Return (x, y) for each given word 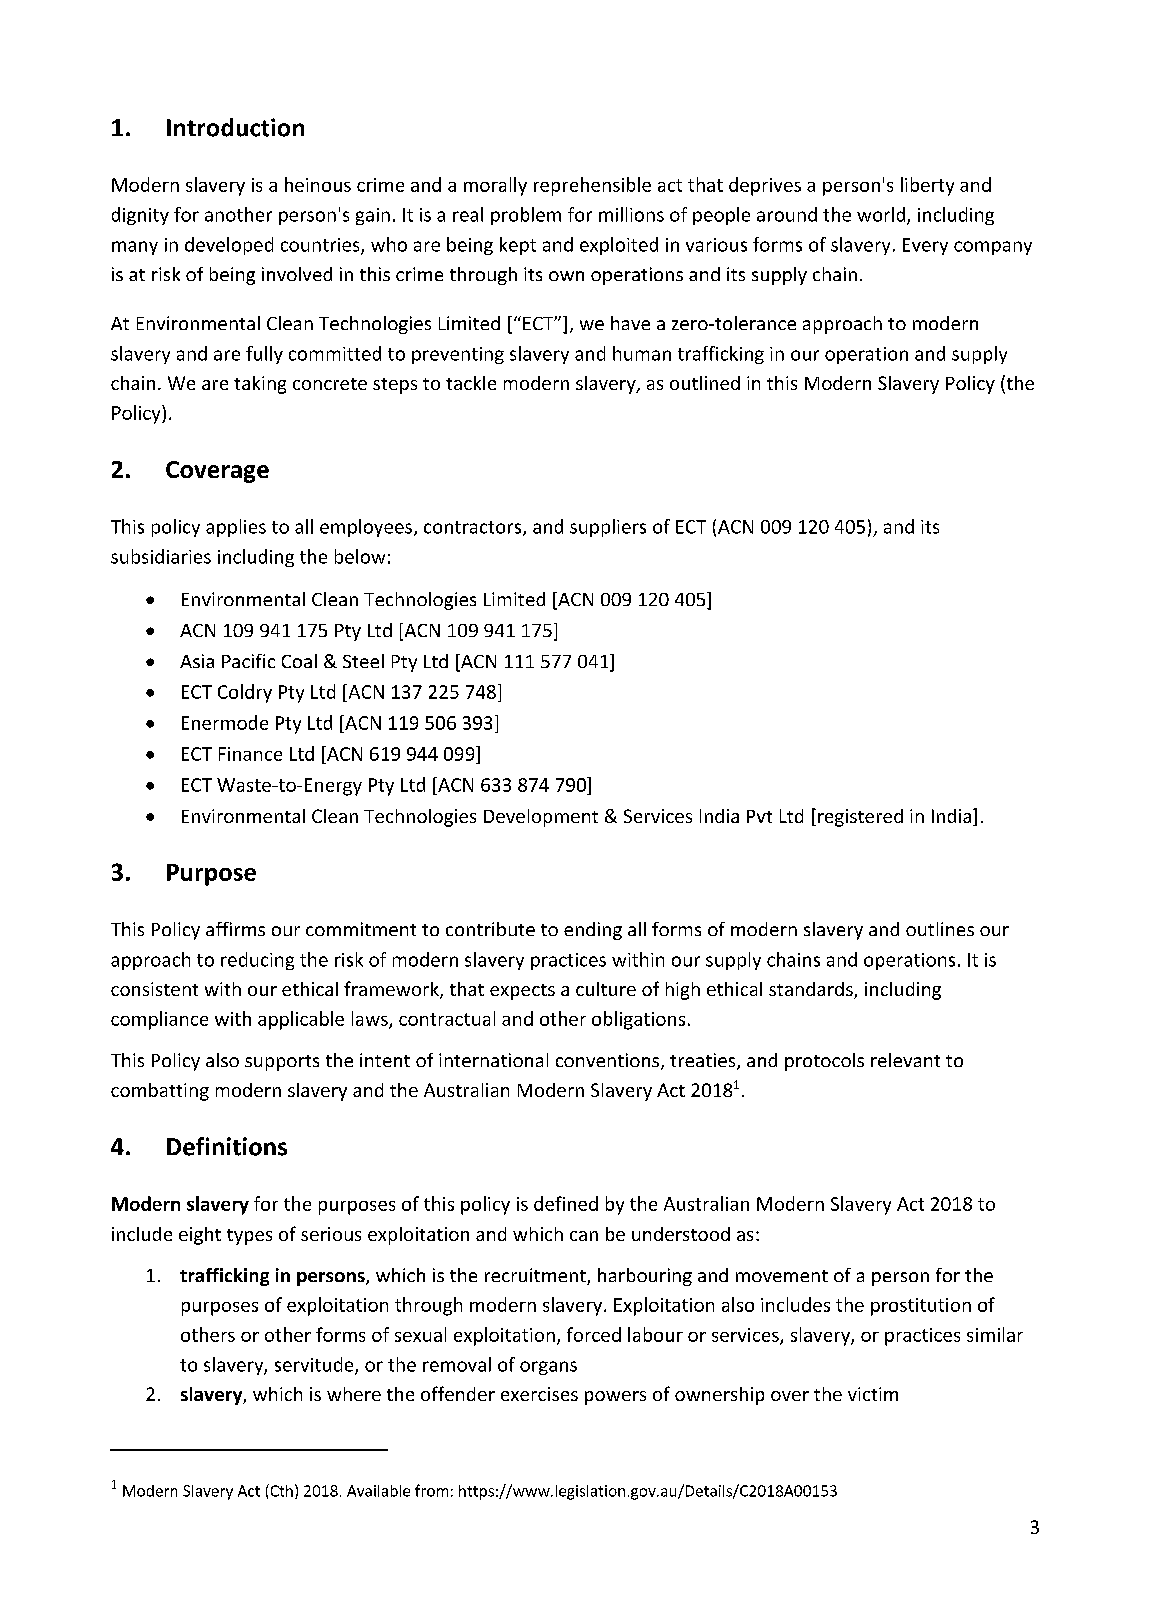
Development (541, 818)
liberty (927, 186)
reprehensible (592, 186)
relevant (905, 1060)
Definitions (227, 1146)
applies (236, 528)
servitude (315, 1365)
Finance (250, 754)
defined (566, 1203)
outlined (705, 383)
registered (860, 818)
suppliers (608, 528)
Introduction (235, 127)
